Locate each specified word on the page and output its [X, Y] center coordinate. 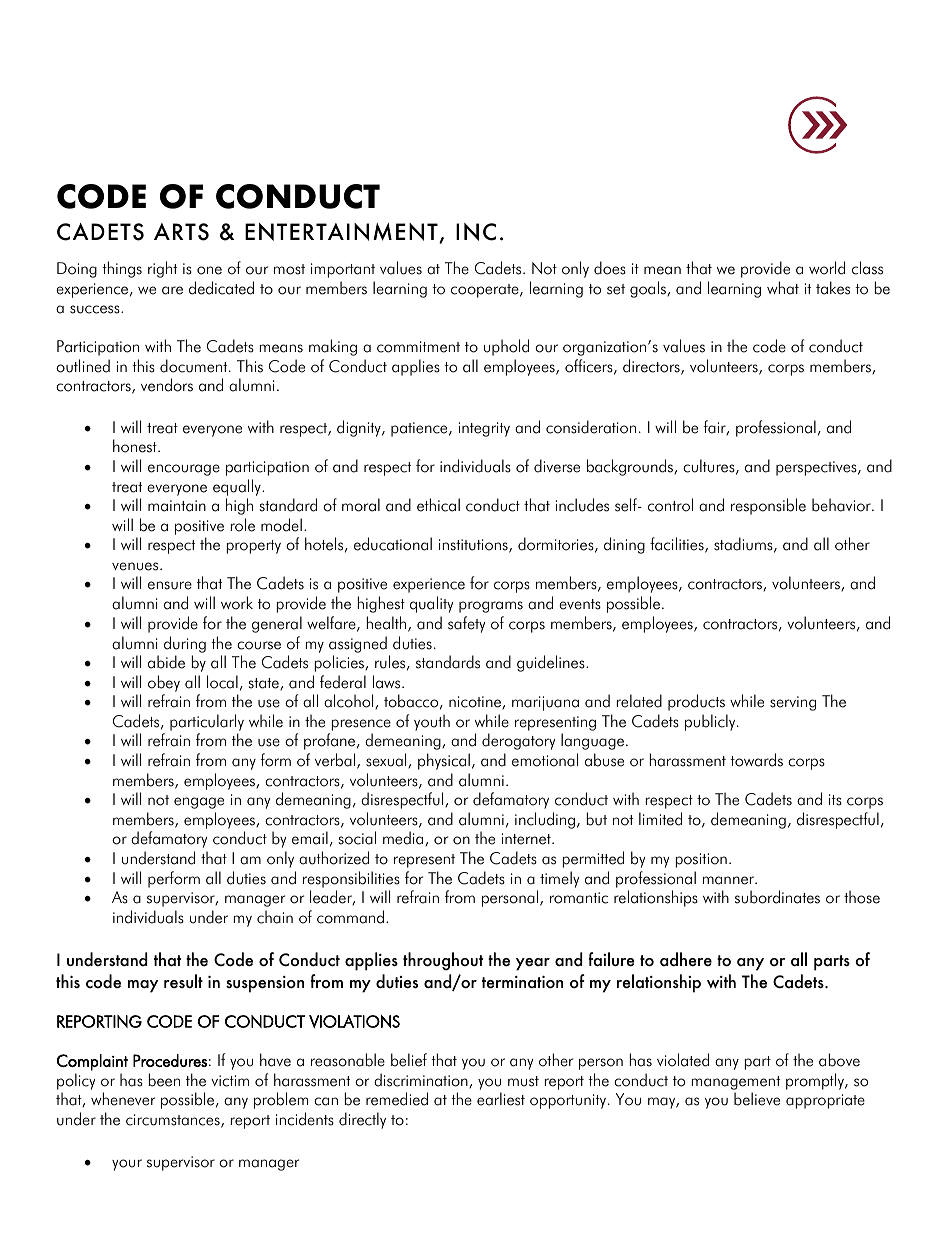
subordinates [777, 897]
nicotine [476, 702]
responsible [768, 506]
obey [164, 683]
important [343, 270]
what [783, 288]
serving [793, 703]
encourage [184, 470]
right [162, 269]
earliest [501, 1099]
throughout [443, 961]
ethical [438, 505]
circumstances [174, 1121]
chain [275, 917]
